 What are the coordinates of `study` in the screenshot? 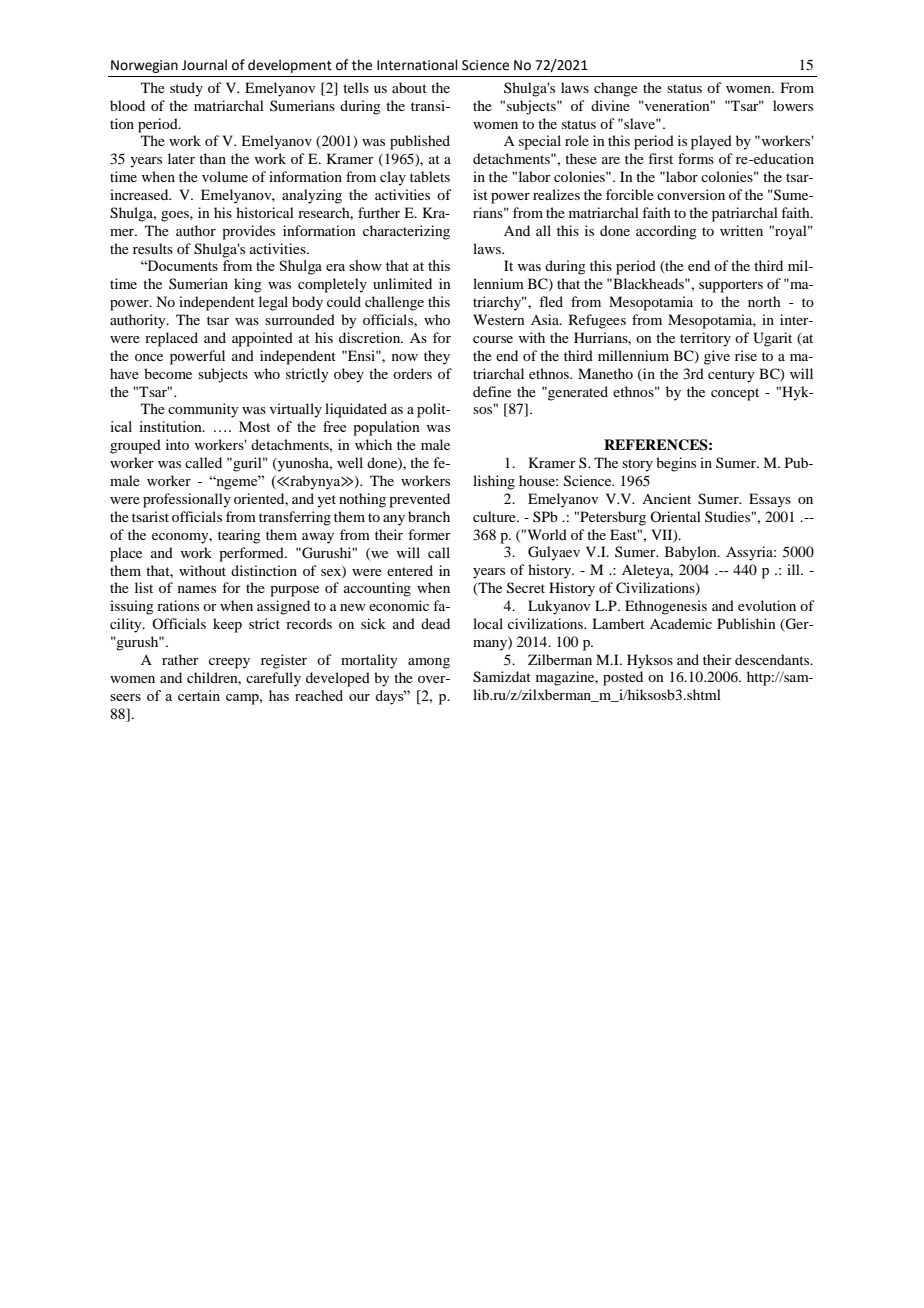 It's located at (186, 89).
